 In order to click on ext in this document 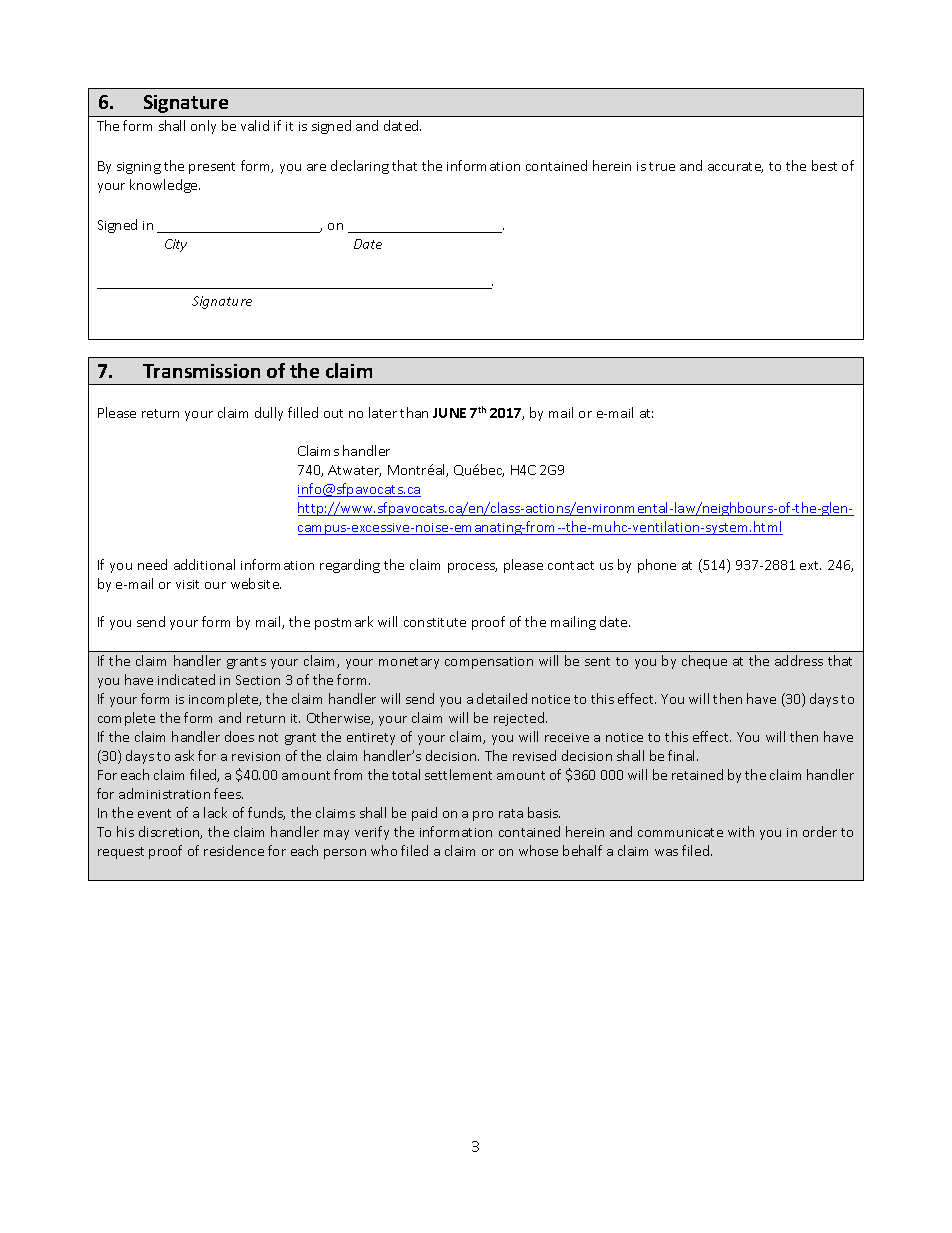, I will do `click(810, 565)`.
